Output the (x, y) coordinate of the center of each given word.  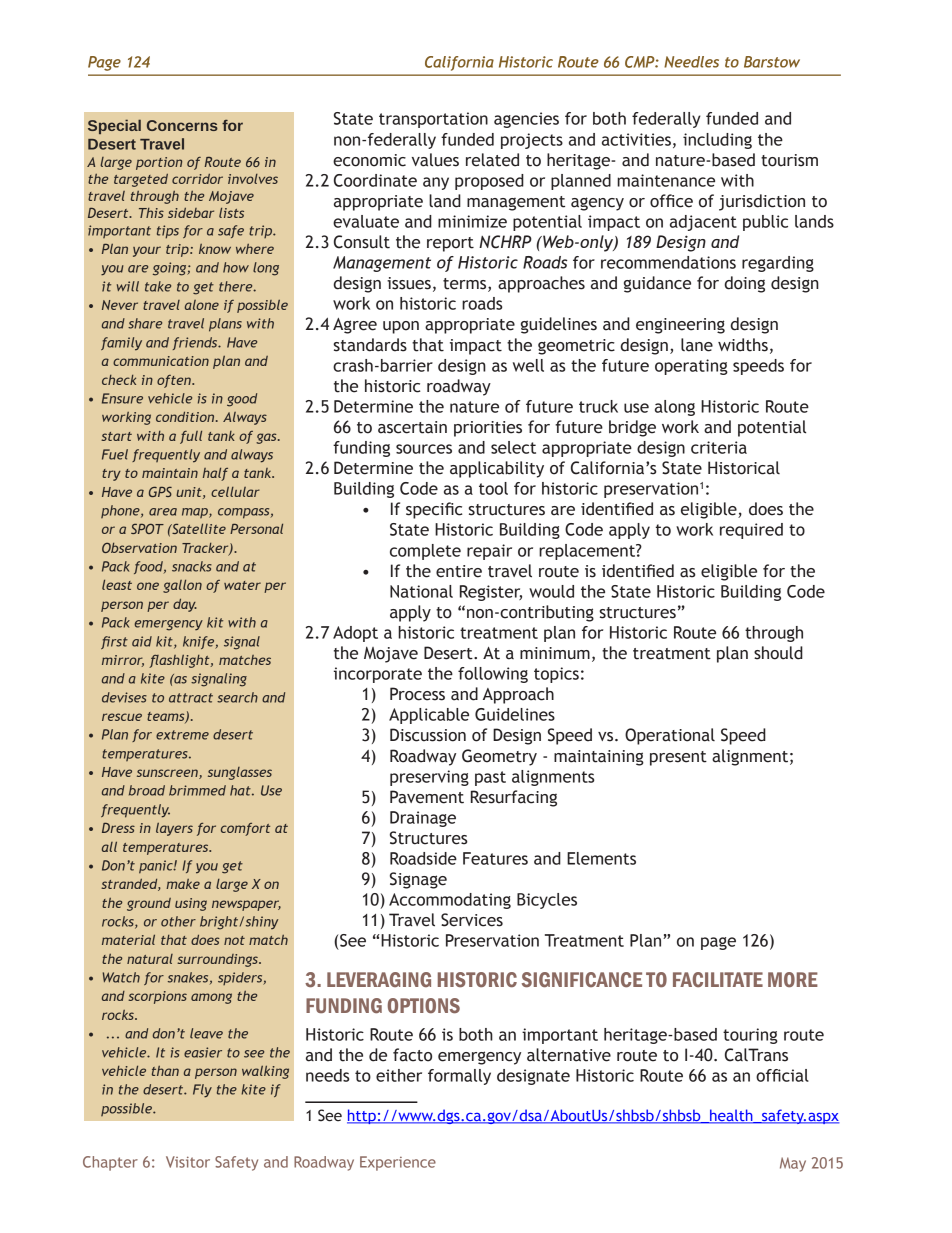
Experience (398, 1163)
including (717, 141)
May (793, 1164)
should (778, 653)
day (185, 605)
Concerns (182, 125)
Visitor (188, 1162)
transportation (433, 120)
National (421, 591)
